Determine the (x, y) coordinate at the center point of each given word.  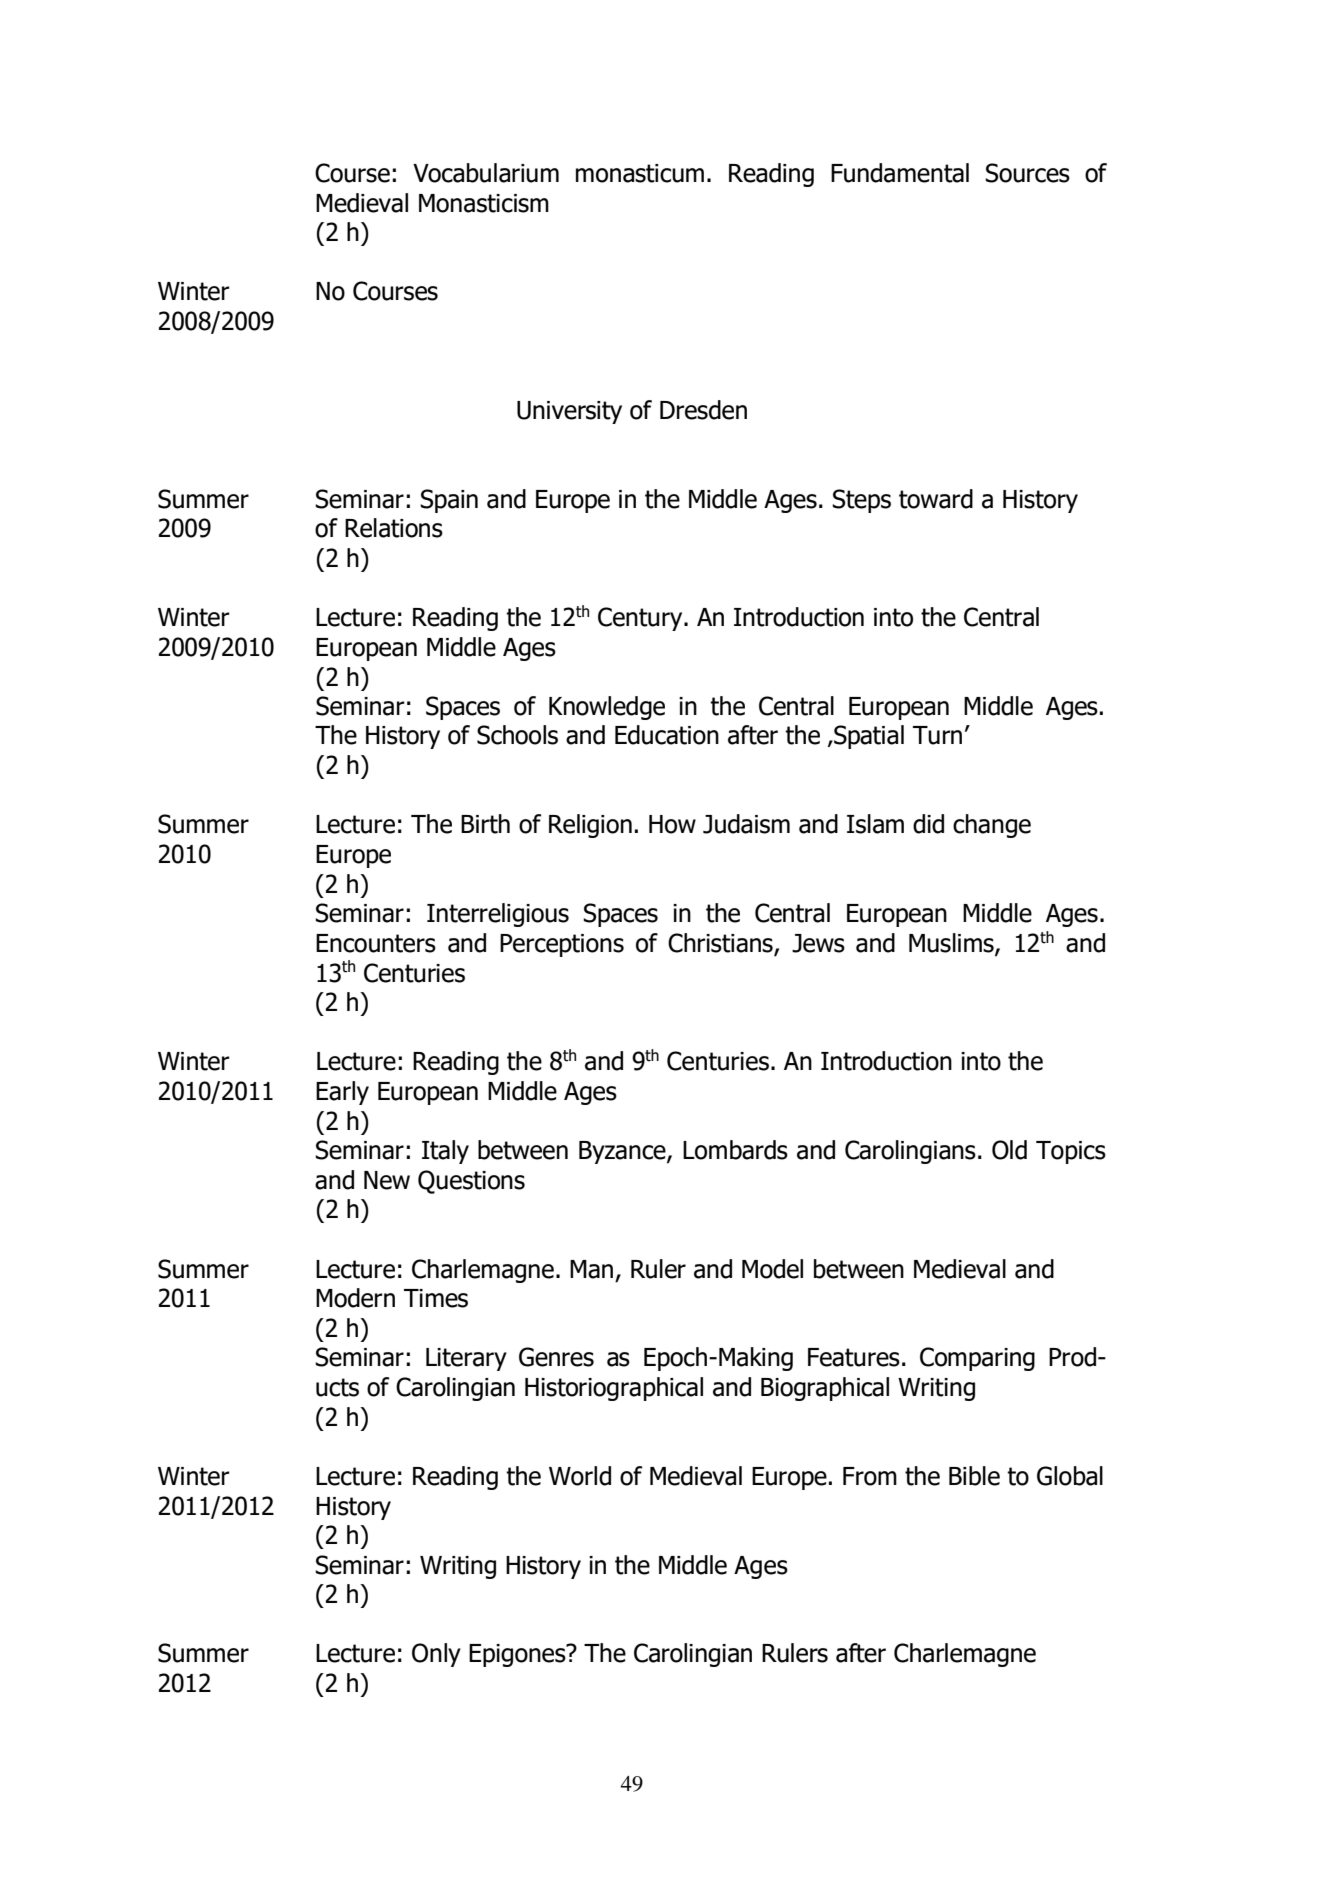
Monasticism (484, 203)
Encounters (376, 943)
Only (436, 1655)
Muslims (952, 944)
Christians (721, 944)
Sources (1027, 173)
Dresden (703, 410)
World (580, 1476)
